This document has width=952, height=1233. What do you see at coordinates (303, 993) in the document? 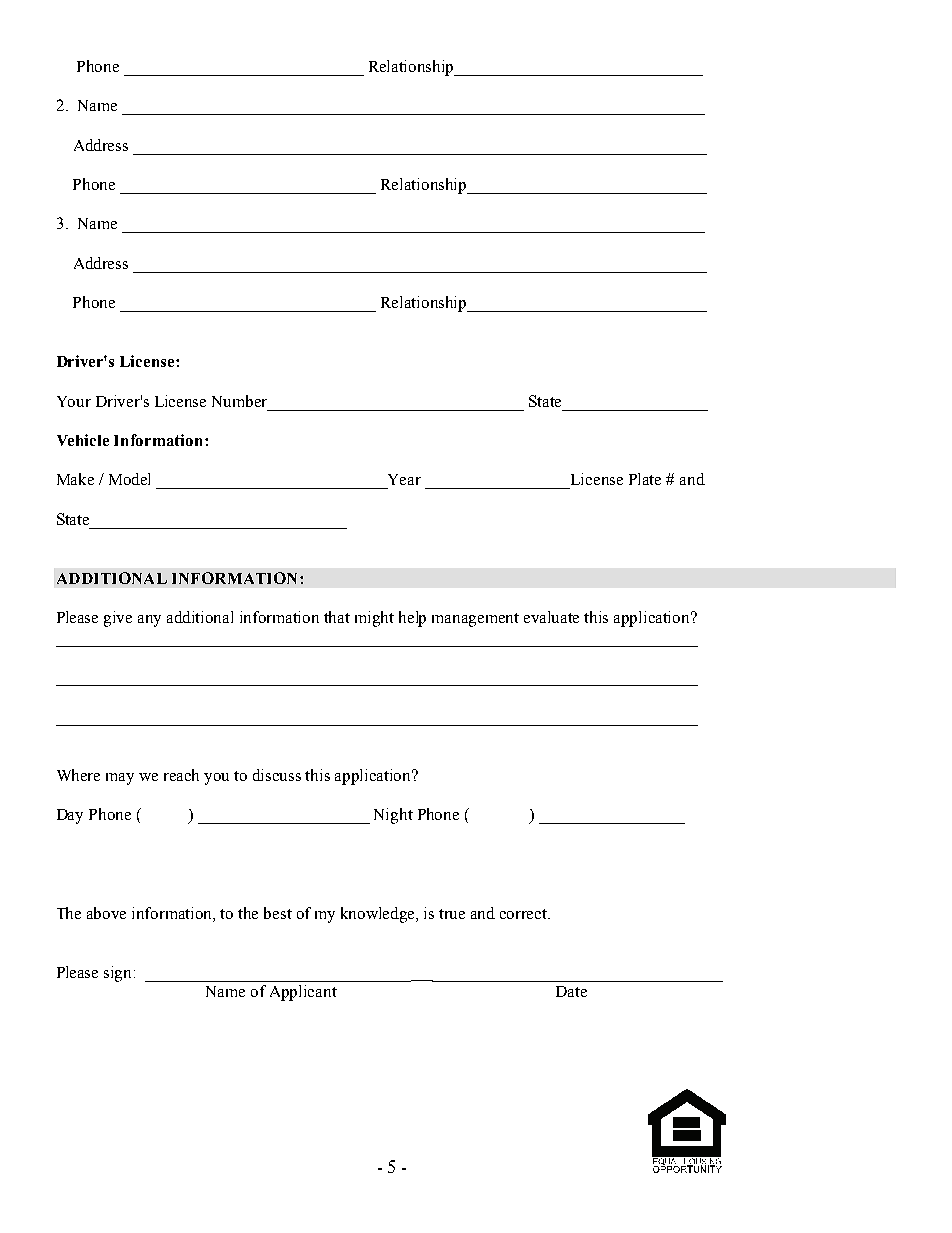
I see `Applicant` at bounding box center [303, 993].
